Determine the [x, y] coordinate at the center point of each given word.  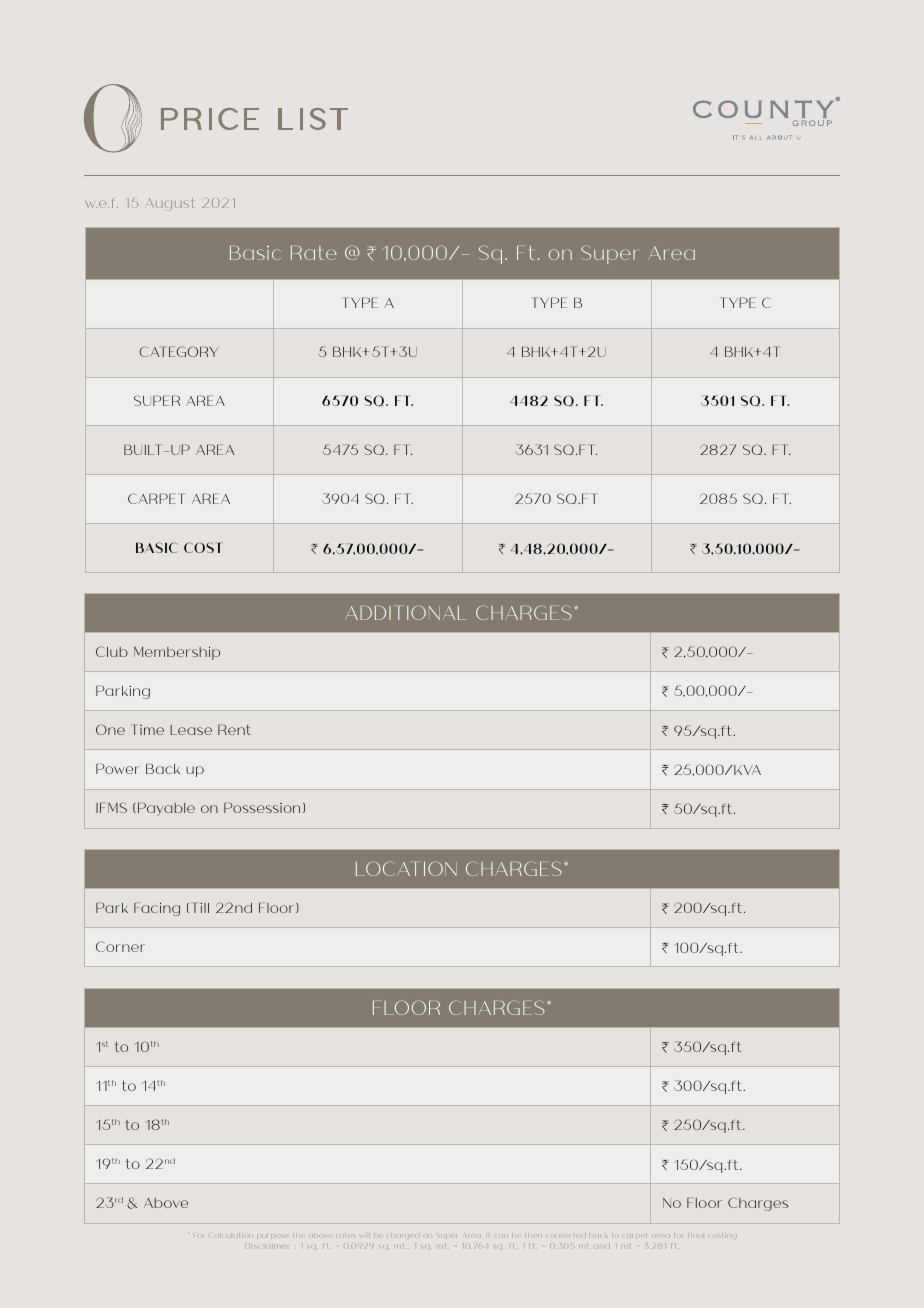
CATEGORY [178, 351]
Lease [191, 730]
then [532, 1235]
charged [403, 1236]
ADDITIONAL [405, 612]
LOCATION [406, 868]
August [171, 204]
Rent [234, 729]
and [601, 1246]
